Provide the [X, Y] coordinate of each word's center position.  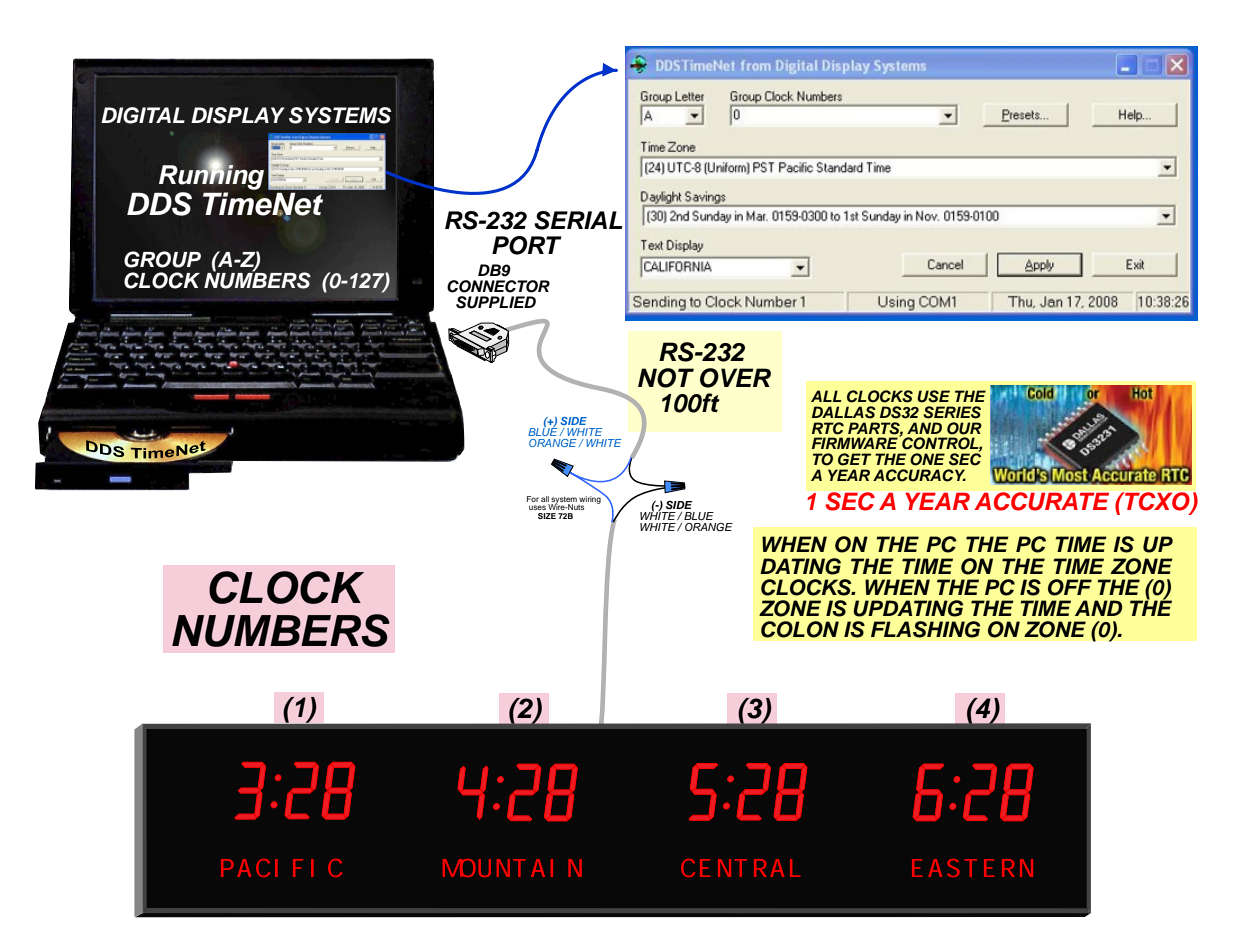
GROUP [162, 259]
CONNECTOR [498, 286]
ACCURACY [919, 475]
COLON [800, 629]
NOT [666, 378]
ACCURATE [1042, 501]
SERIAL [578, 220]
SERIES [952, 412]
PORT [527, 245]
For [533, 499]
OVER [735, 378]
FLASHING [926, 629]
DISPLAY [238, 115]
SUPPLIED [496, 302]
